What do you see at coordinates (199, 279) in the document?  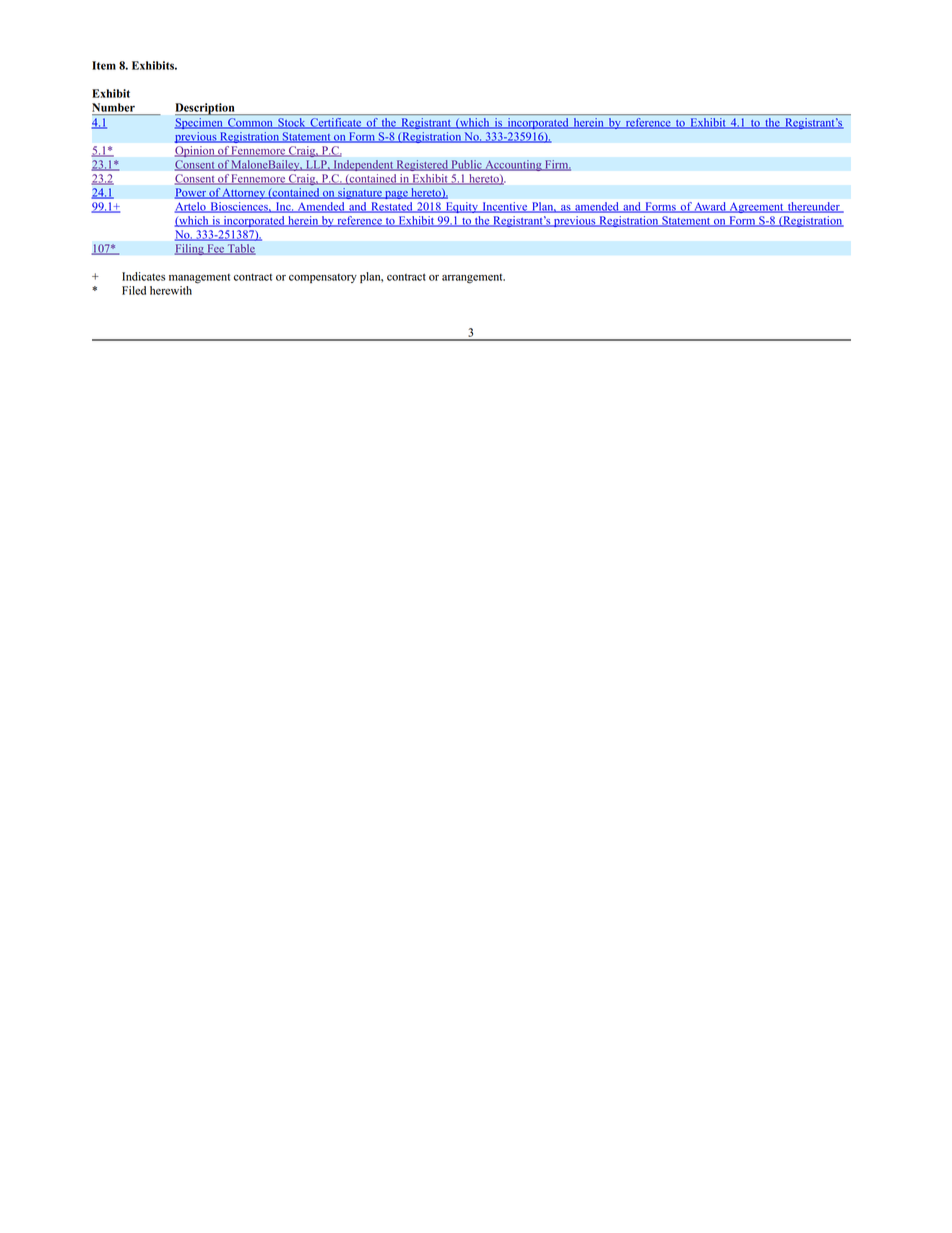 I see `management` at bounding box center [199, 279].
